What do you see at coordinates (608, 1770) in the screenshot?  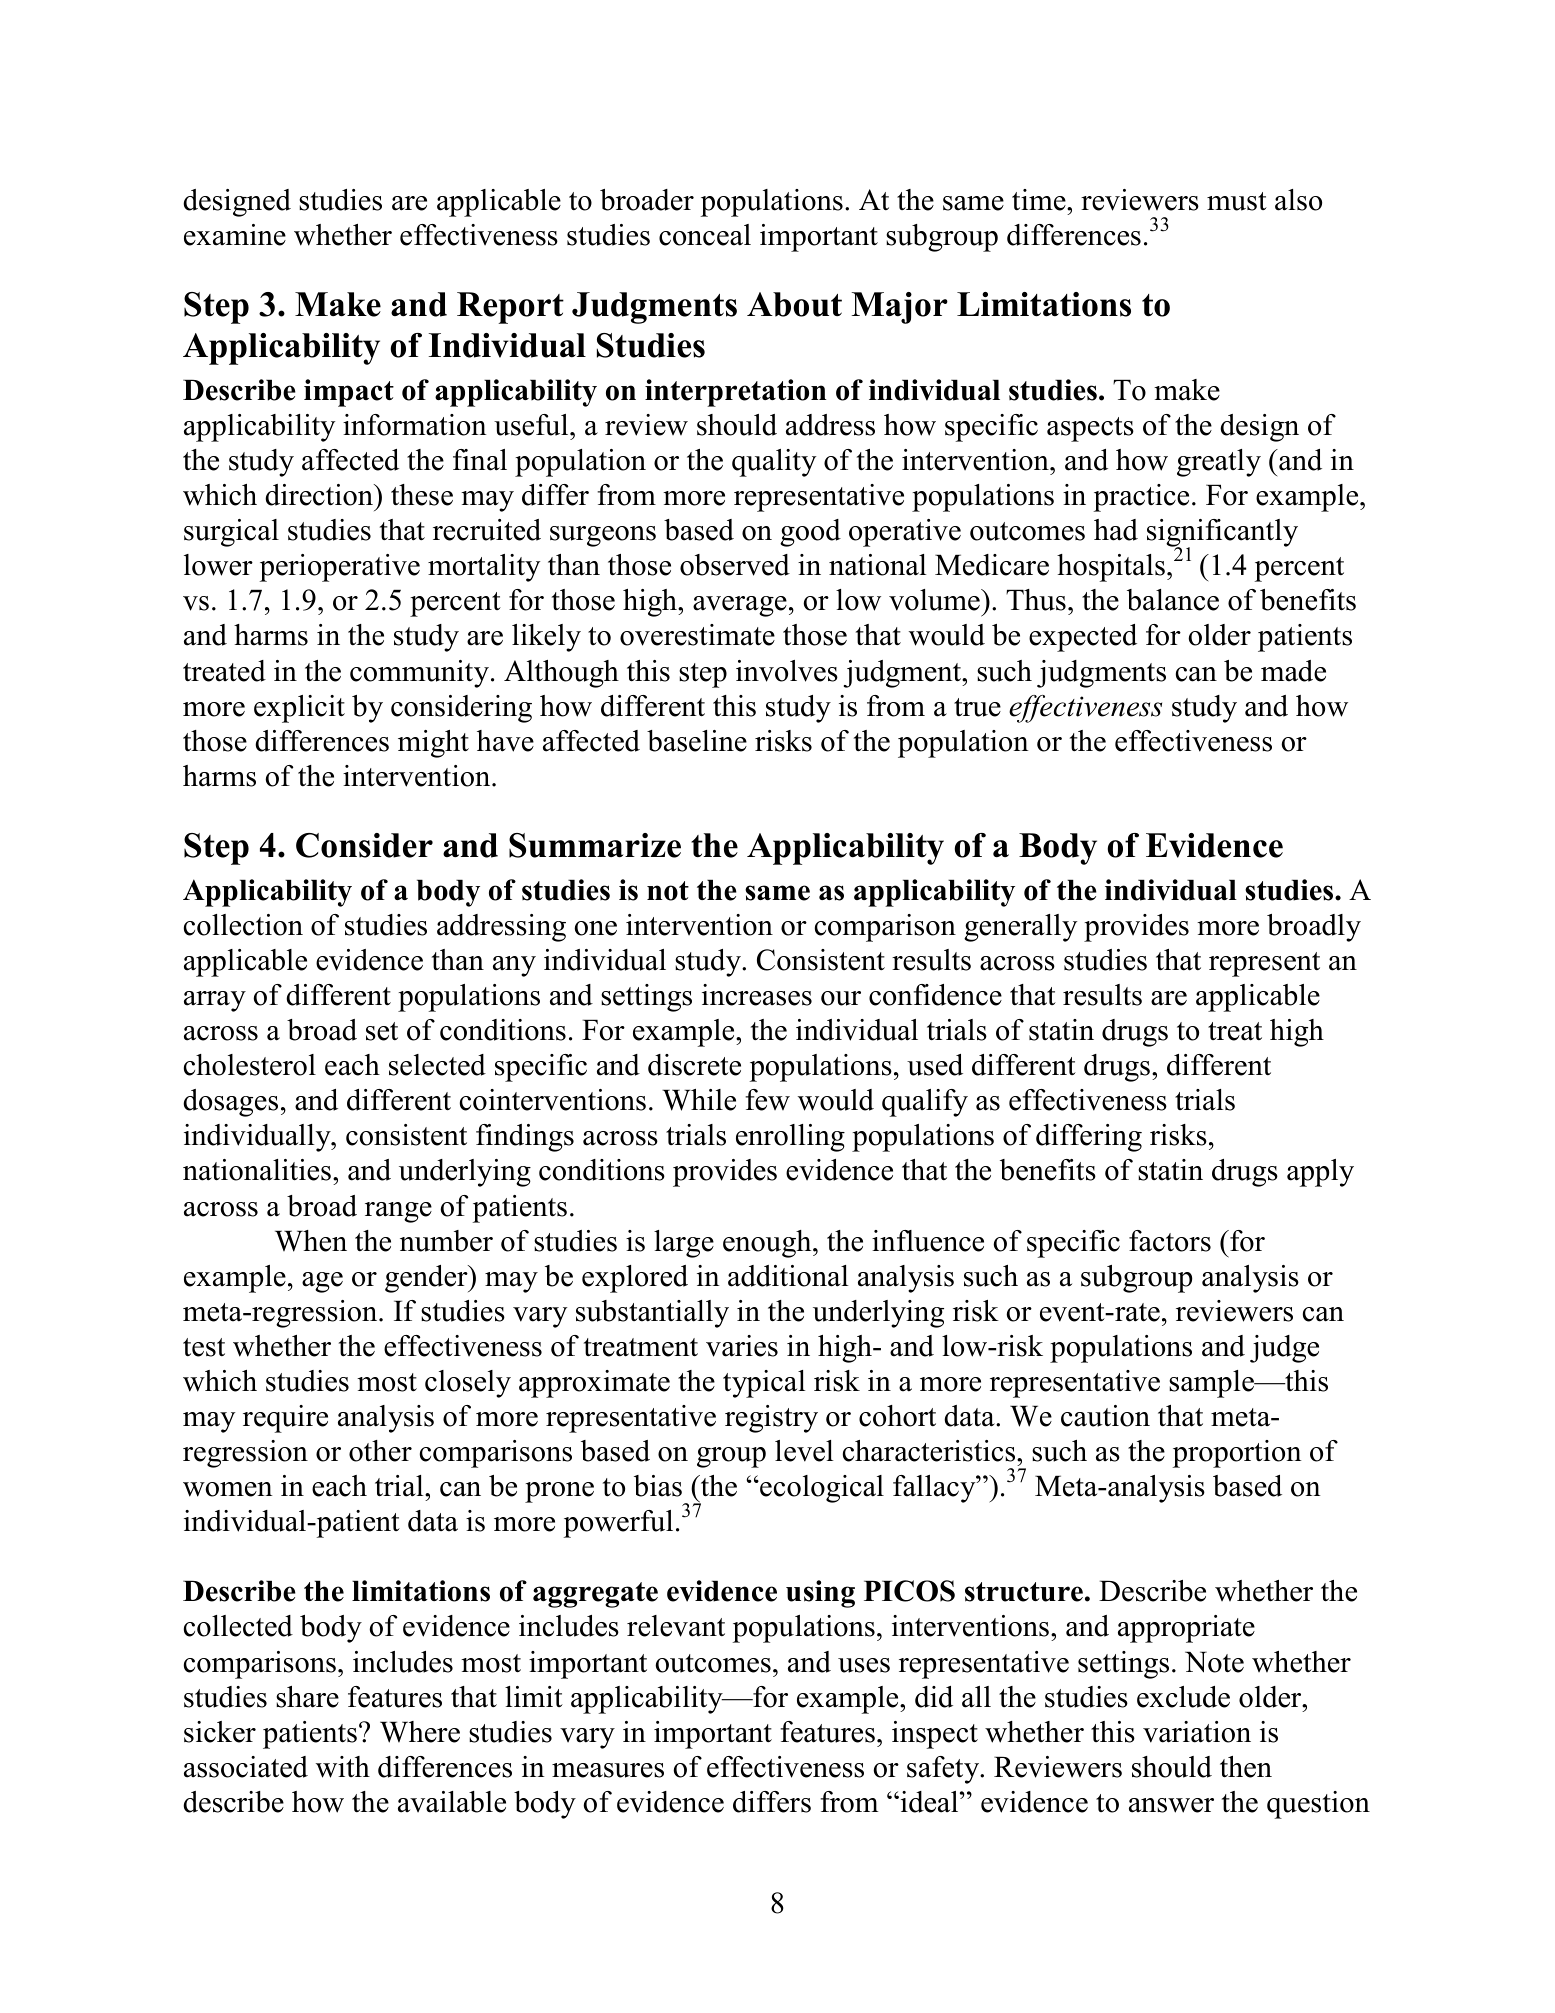 I see `measures` at bounding box center [608, 1770].
